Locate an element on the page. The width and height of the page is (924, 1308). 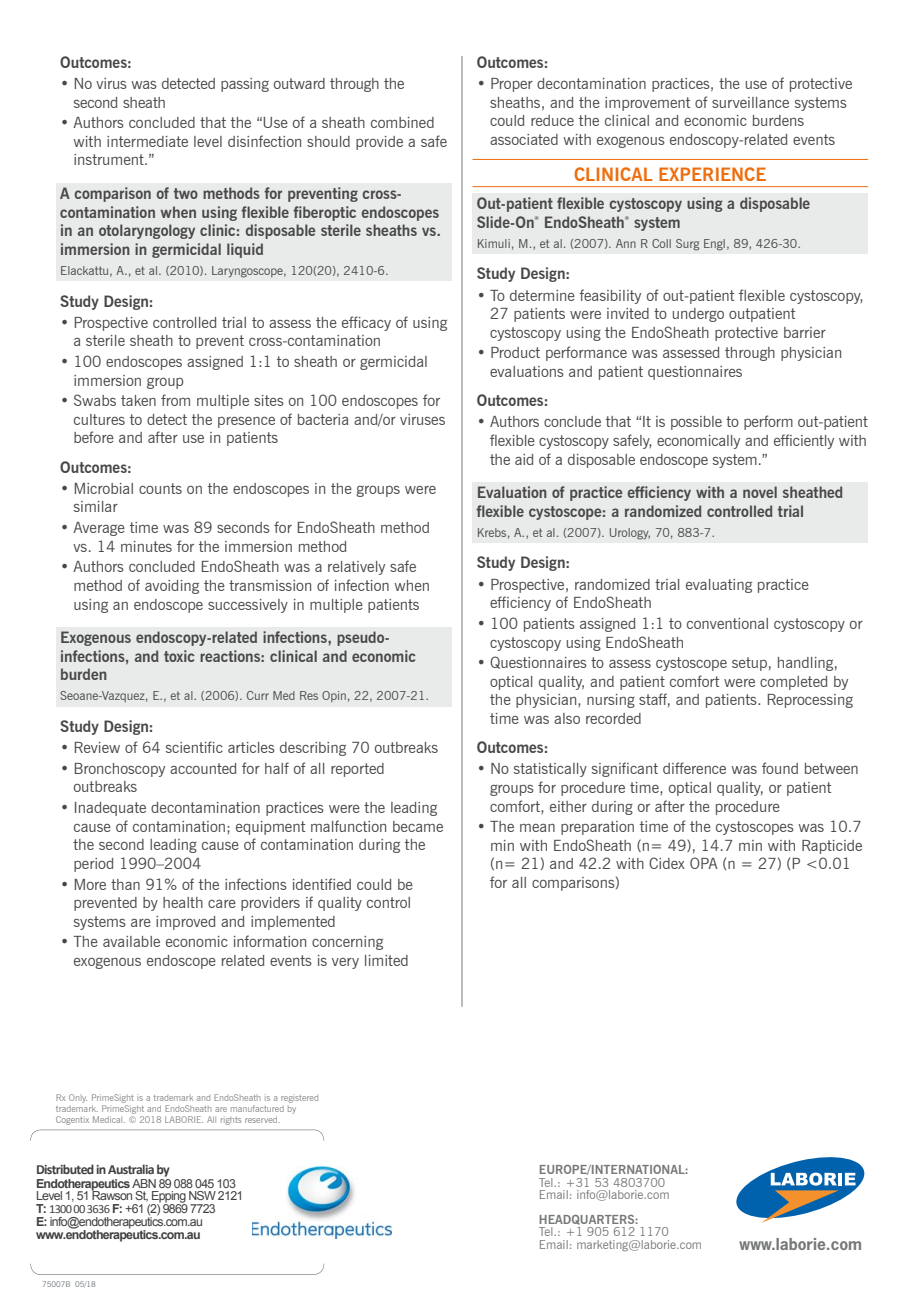
limited is located at coordinates (386, 960).
